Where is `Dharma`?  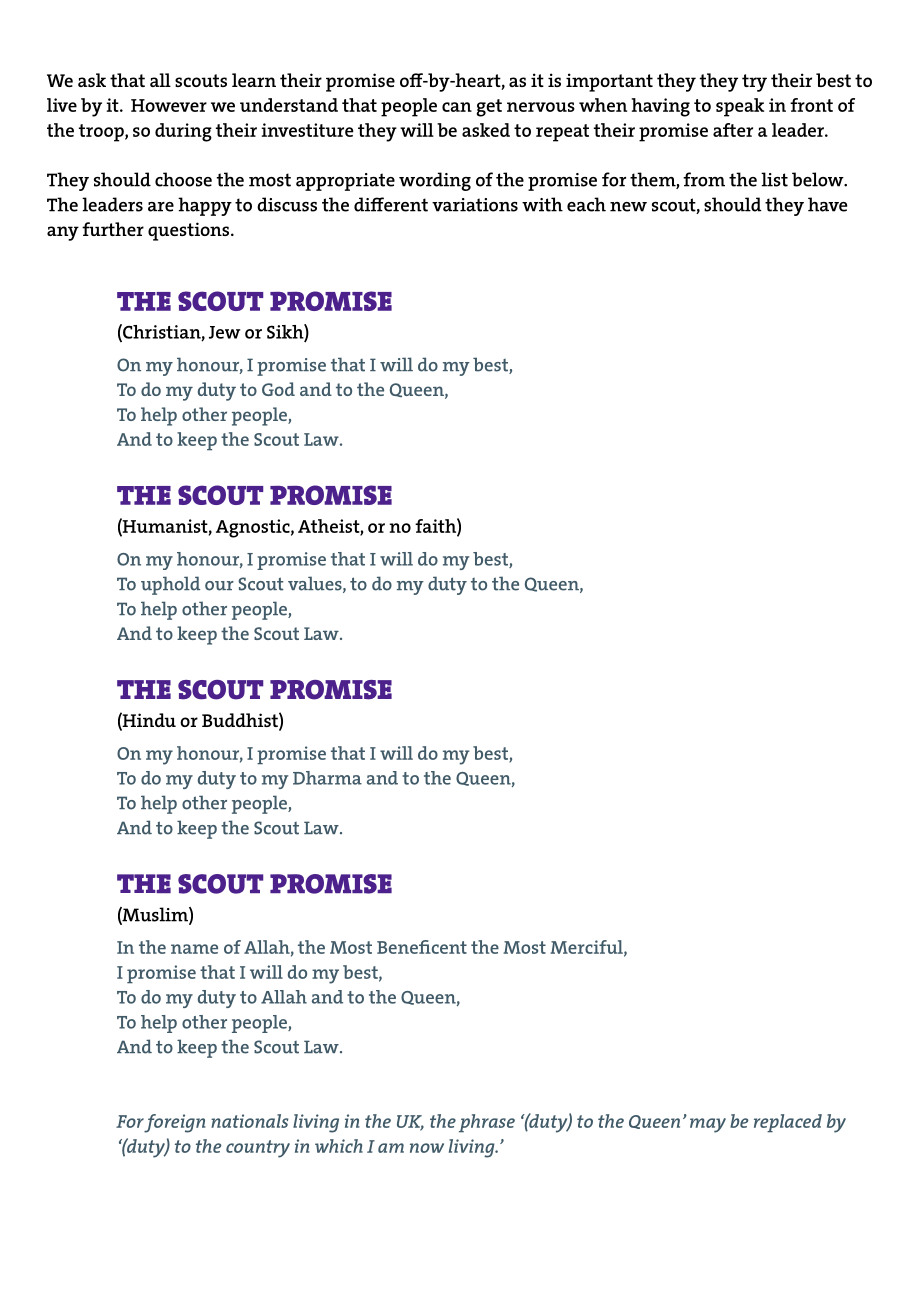 Dharma is located at coordinates (327, 778).
